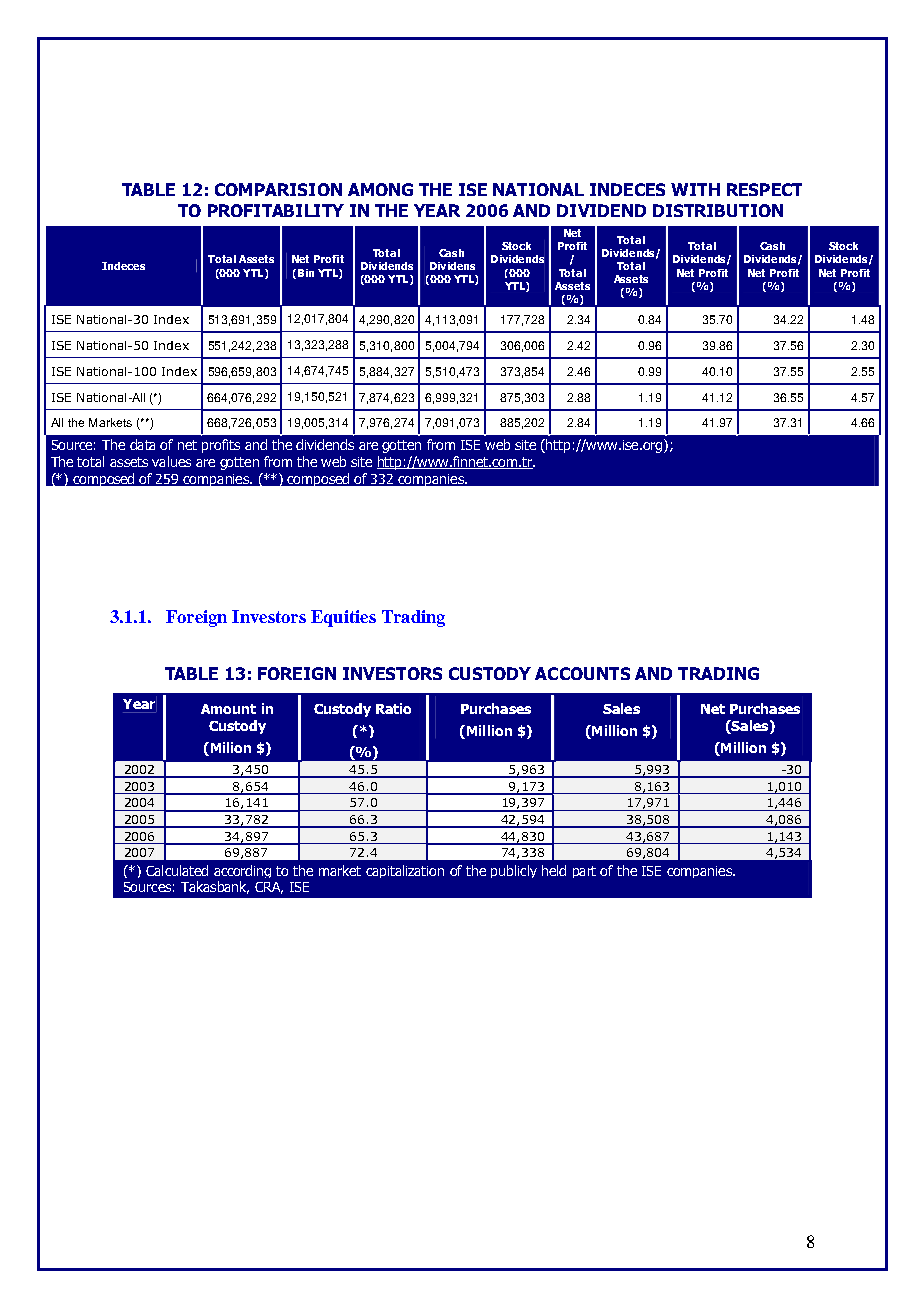 The width and height of the screenshot is (924, 1308). What do you see at coordinates (393, 708) in the screenshot?
I see `Ratio` at bounding box center [393, 708].
